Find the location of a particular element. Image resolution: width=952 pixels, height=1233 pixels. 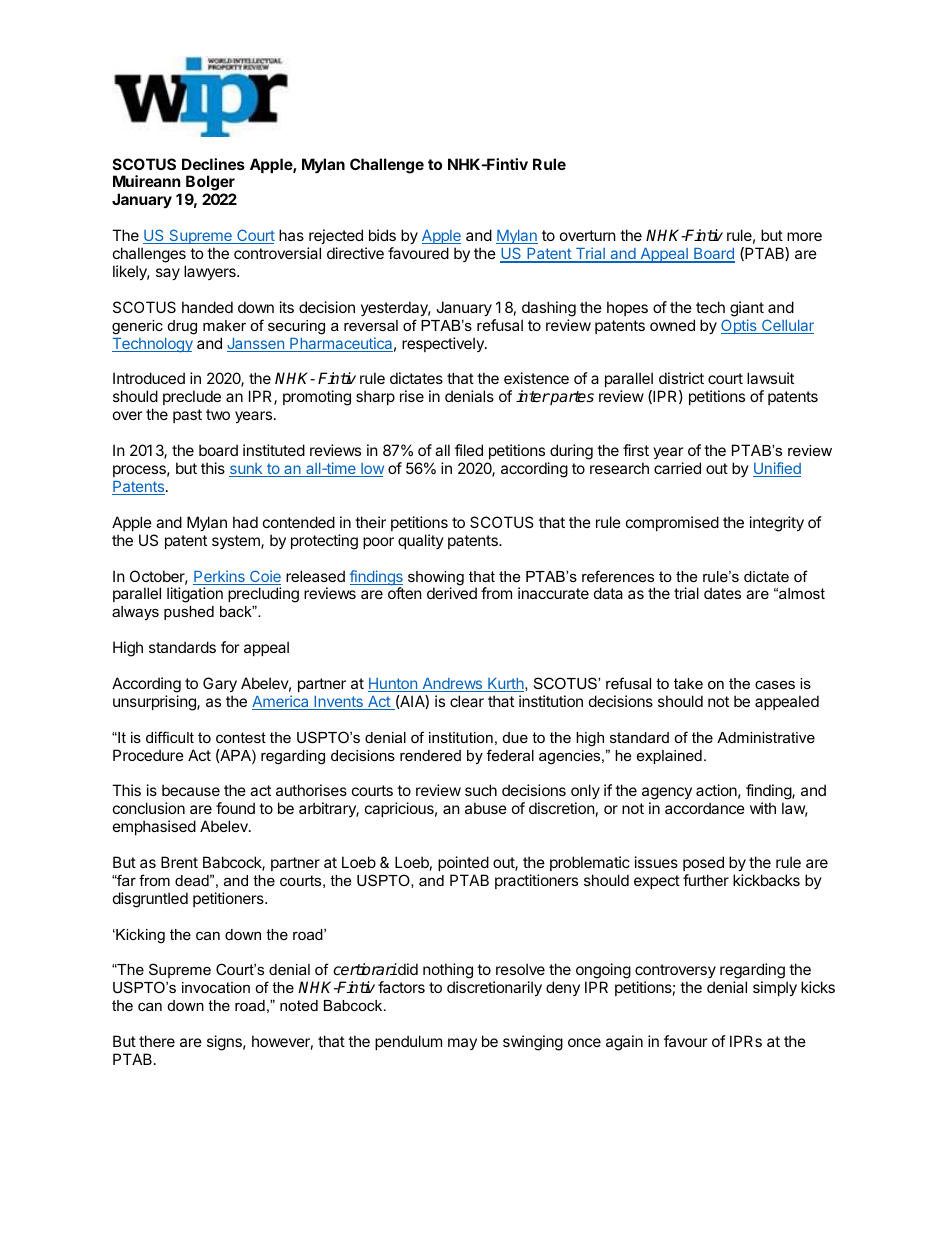

with is located at coordinates (763, 808).
